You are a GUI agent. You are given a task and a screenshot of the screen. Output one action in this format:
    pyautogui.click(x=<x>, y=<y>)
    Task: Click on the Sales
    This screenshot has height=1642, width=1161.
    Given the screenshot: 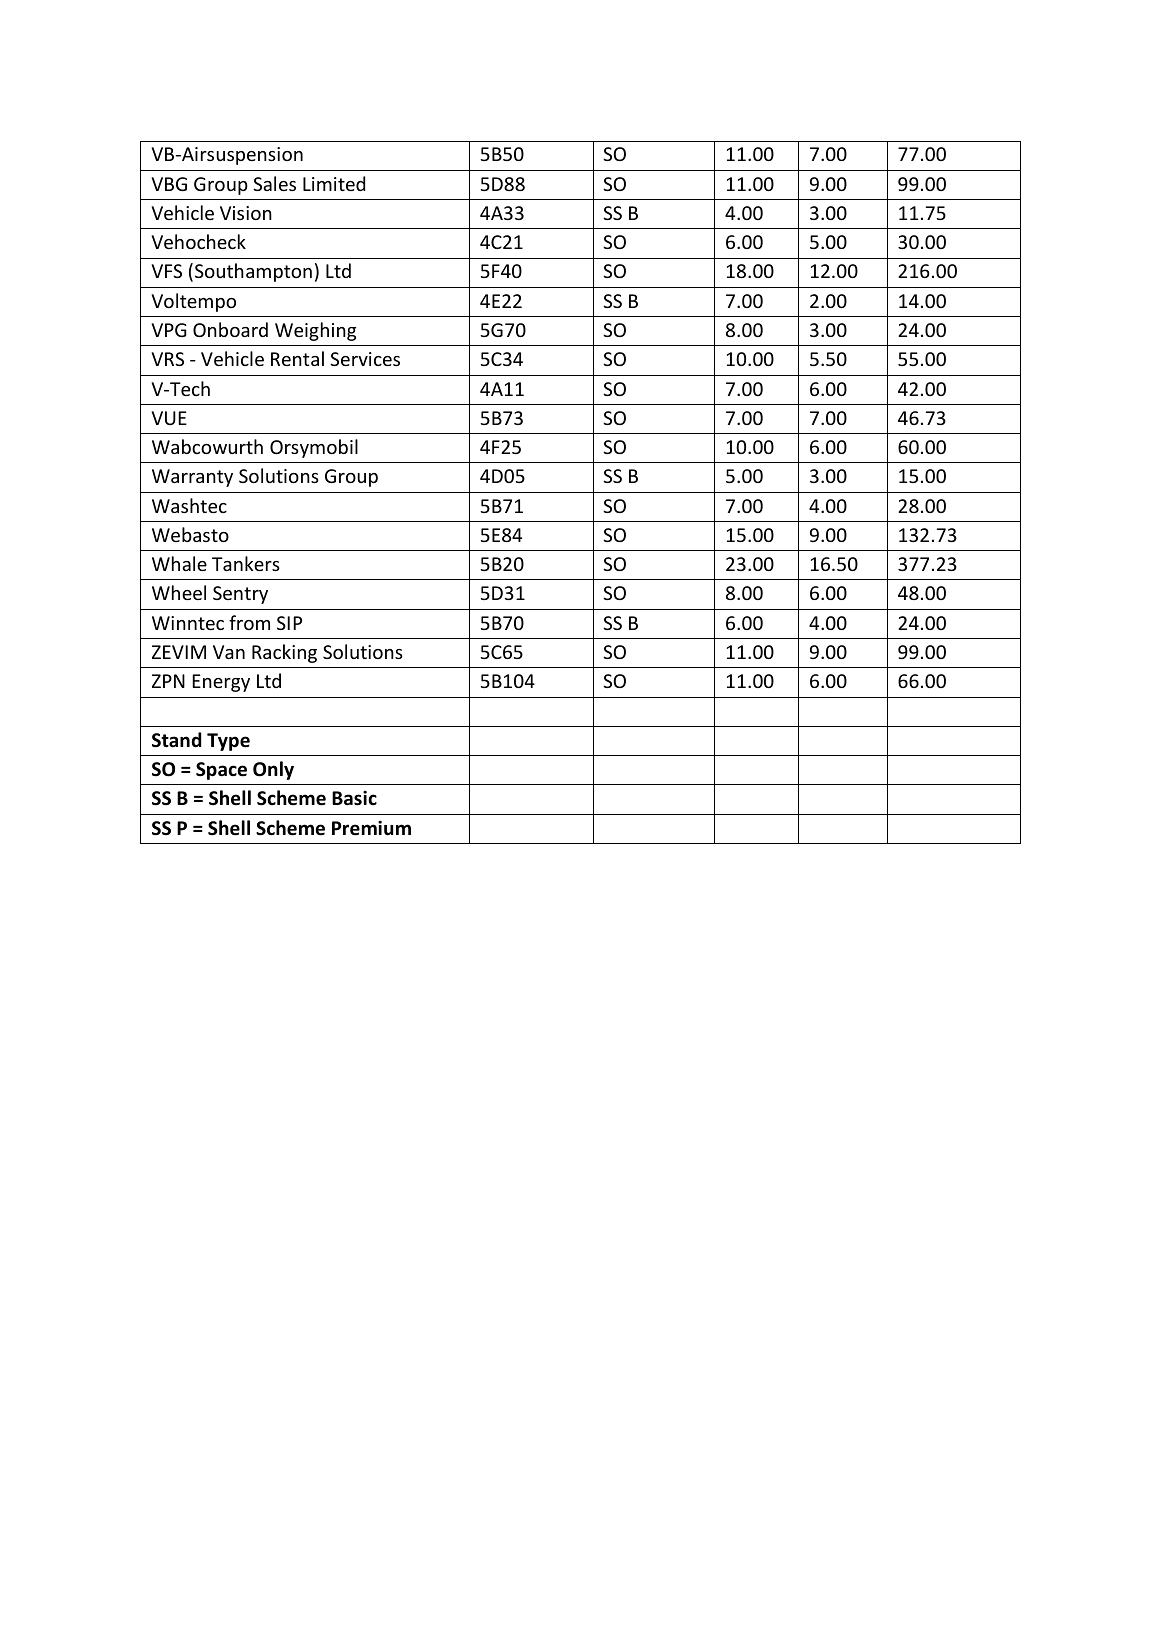 What is the action you would take?
    pyautogui.click(x=274, y=183)
